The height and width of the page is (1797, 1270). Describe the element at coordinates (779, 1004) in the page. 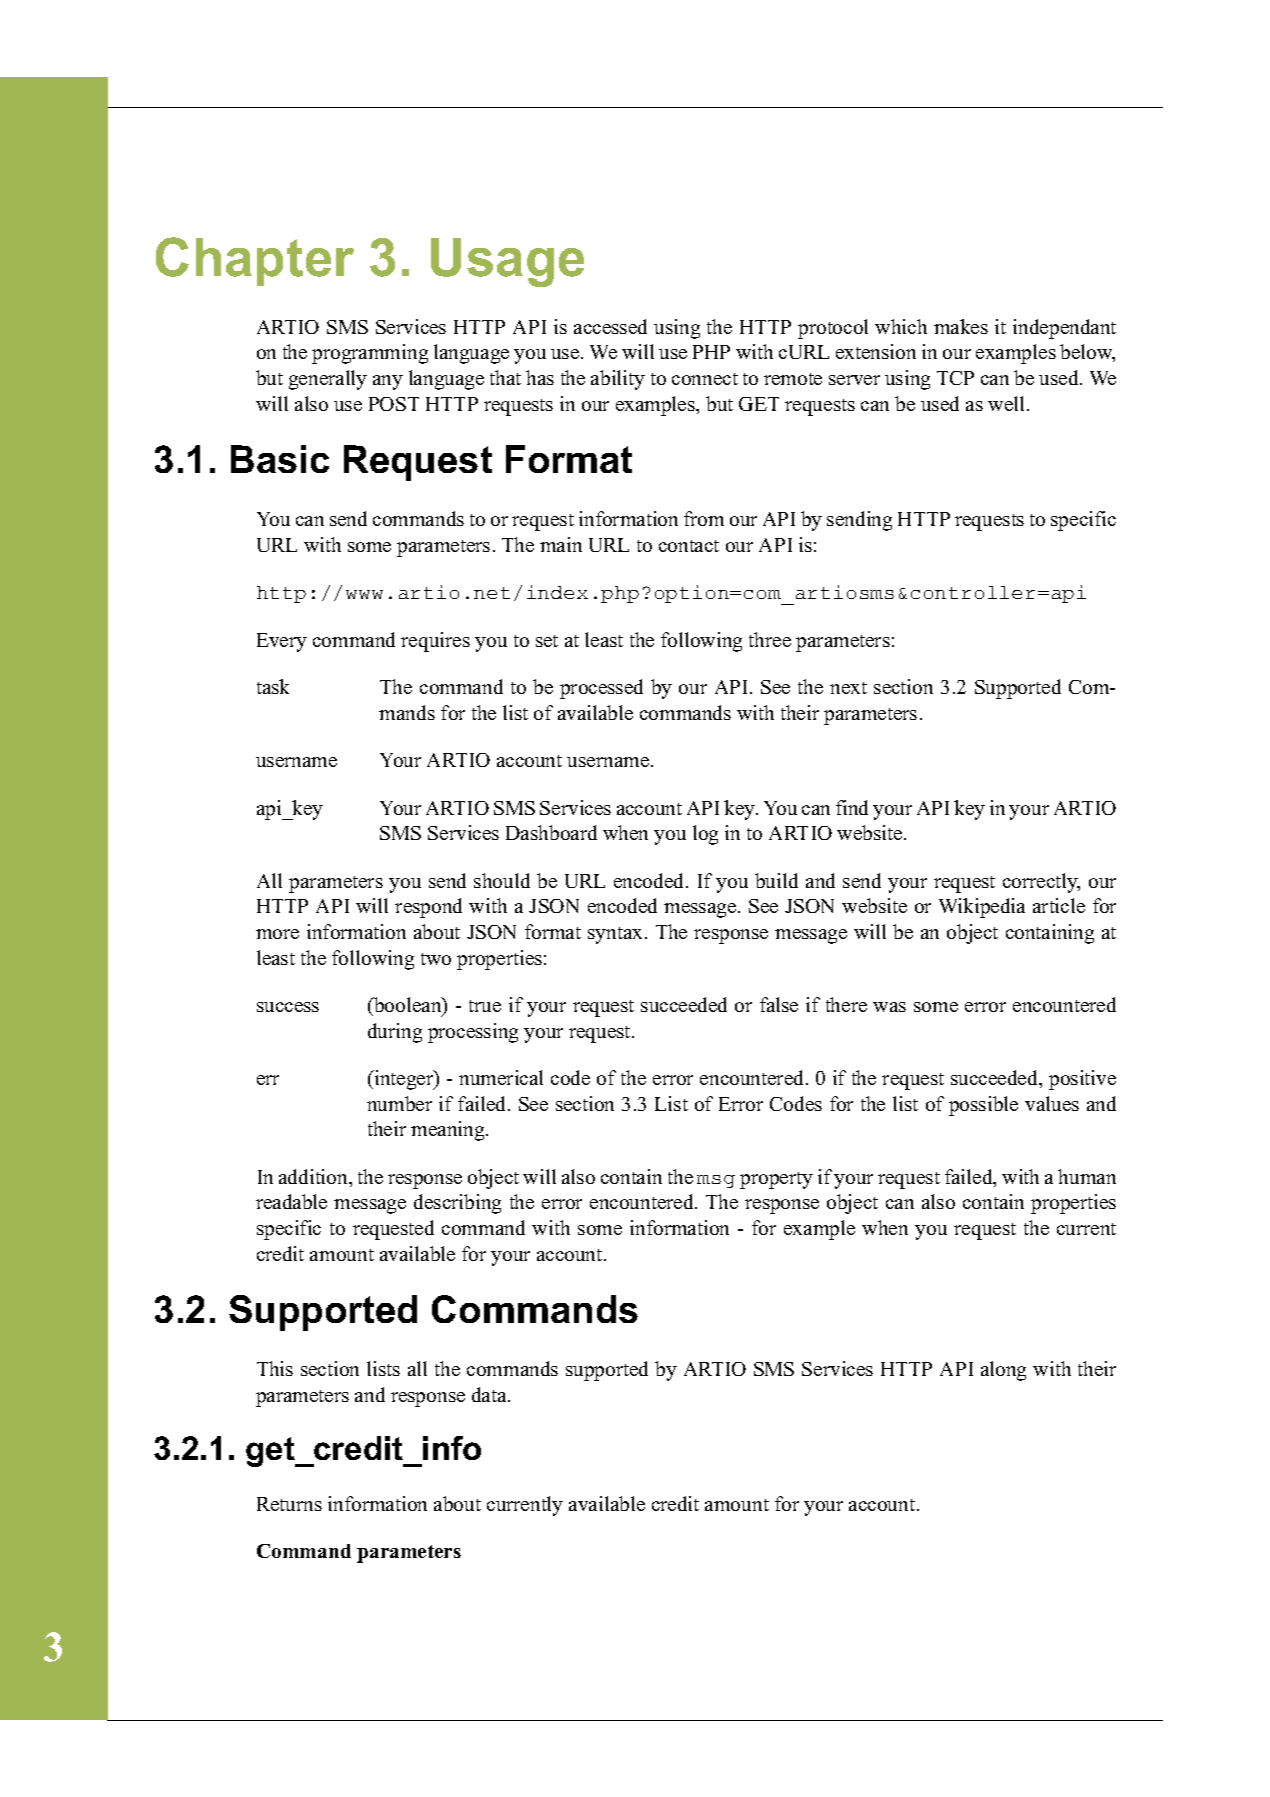

I see `false` at that location.
